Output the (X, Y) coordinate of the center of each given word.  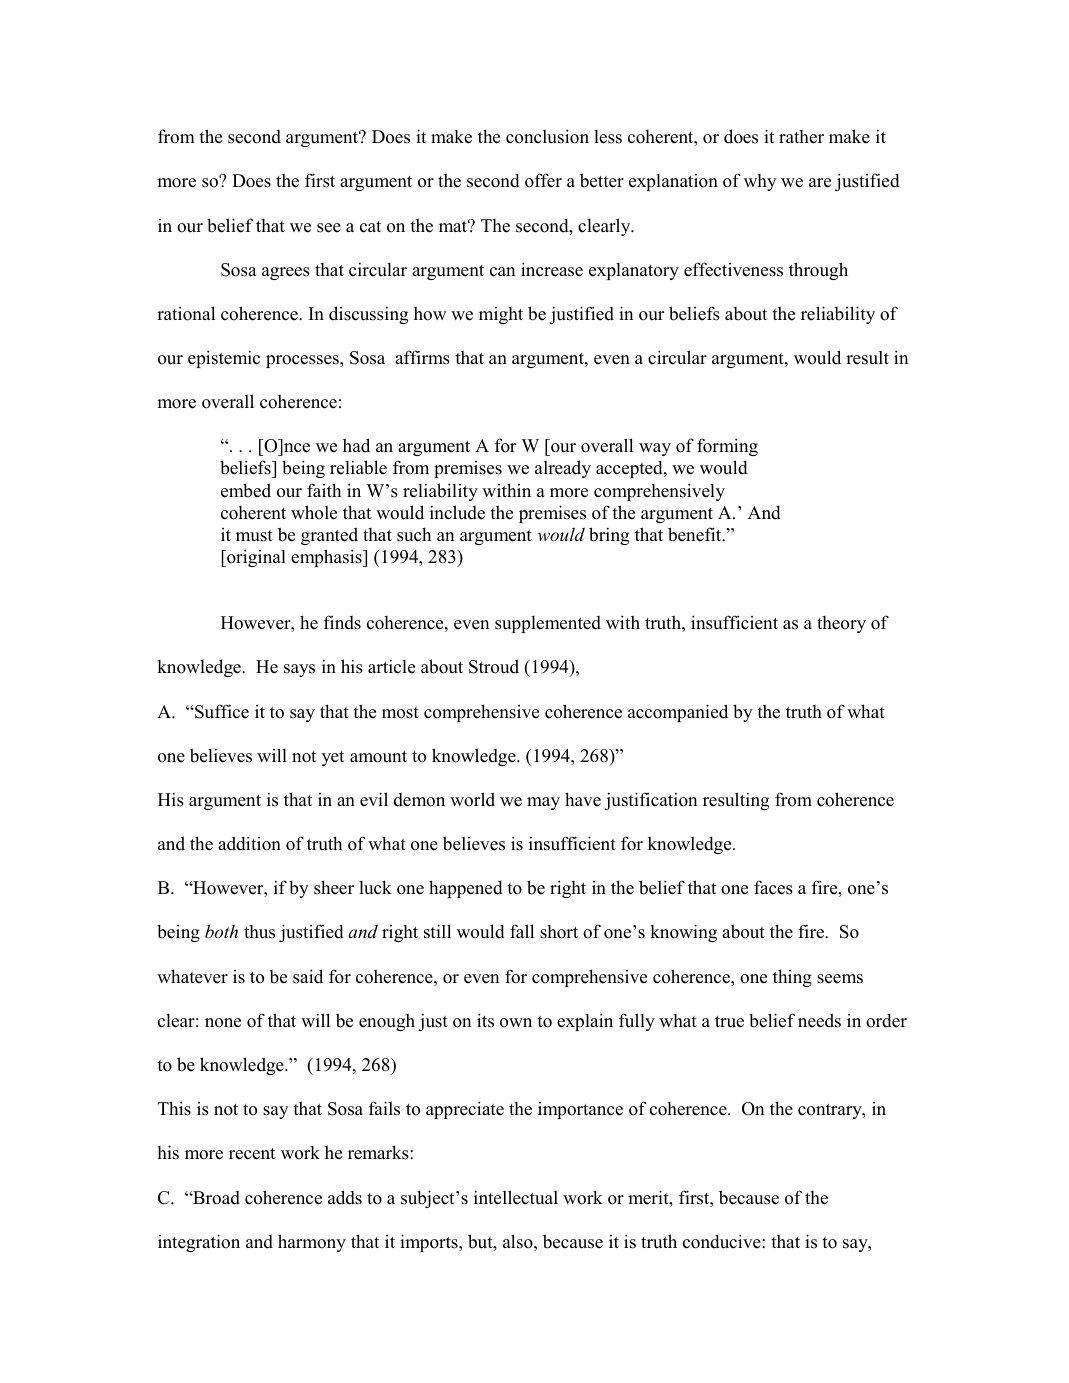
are (820, 183)
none (223, 1023)
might (501, 315)
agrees (286, 273)
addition (249, 843)
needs (819, 1020)
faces (773, 887)
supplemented (548, 624)
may (543, 803)
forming (727, 447)
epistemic (224, 359)
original (255, 558)
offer (543, 180)
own (516, 1023)
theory (841, 624)
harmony (312, 1243)
